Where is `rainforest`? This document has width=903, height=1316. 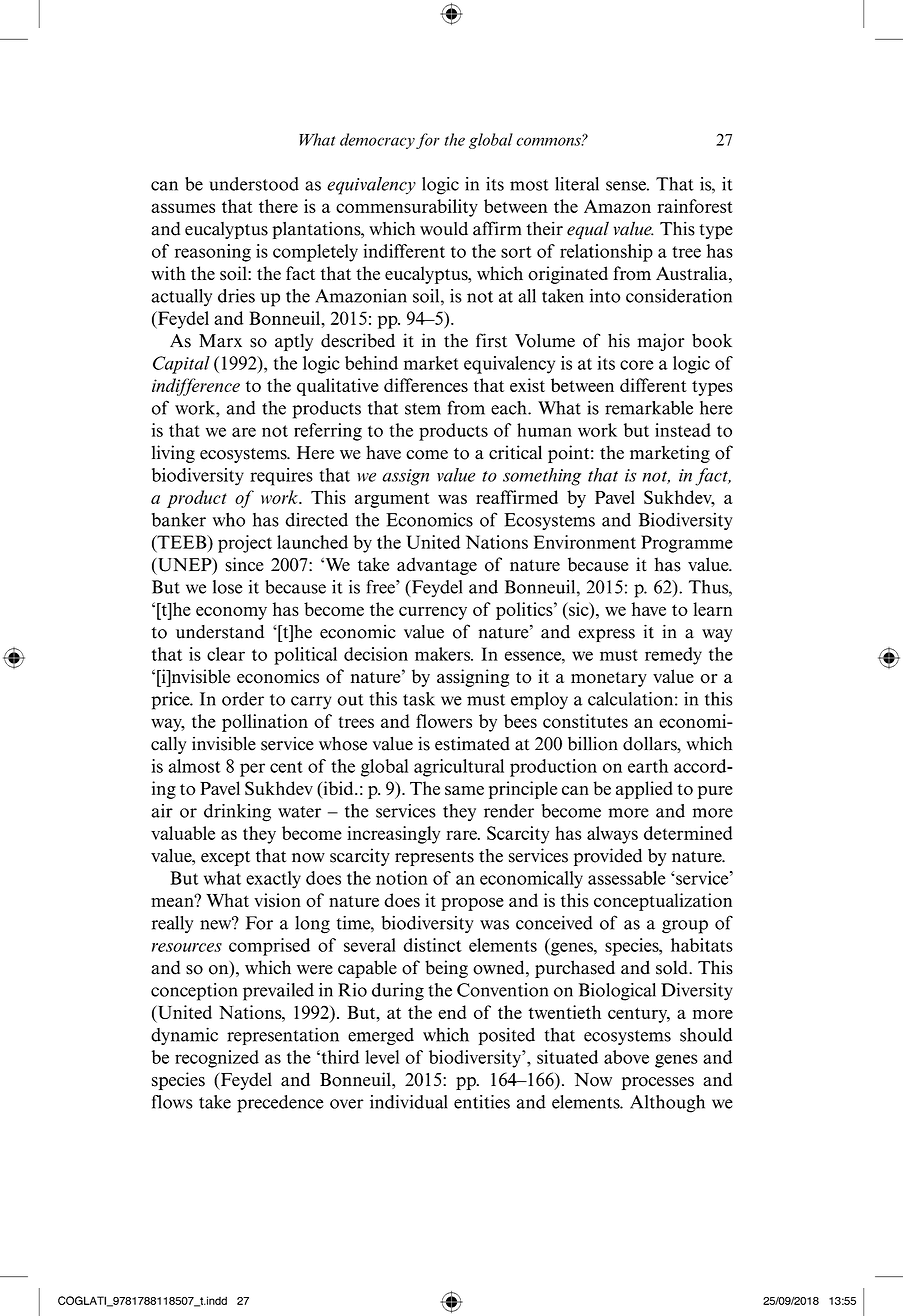 rainforest is located at coordinates (695, 206).
